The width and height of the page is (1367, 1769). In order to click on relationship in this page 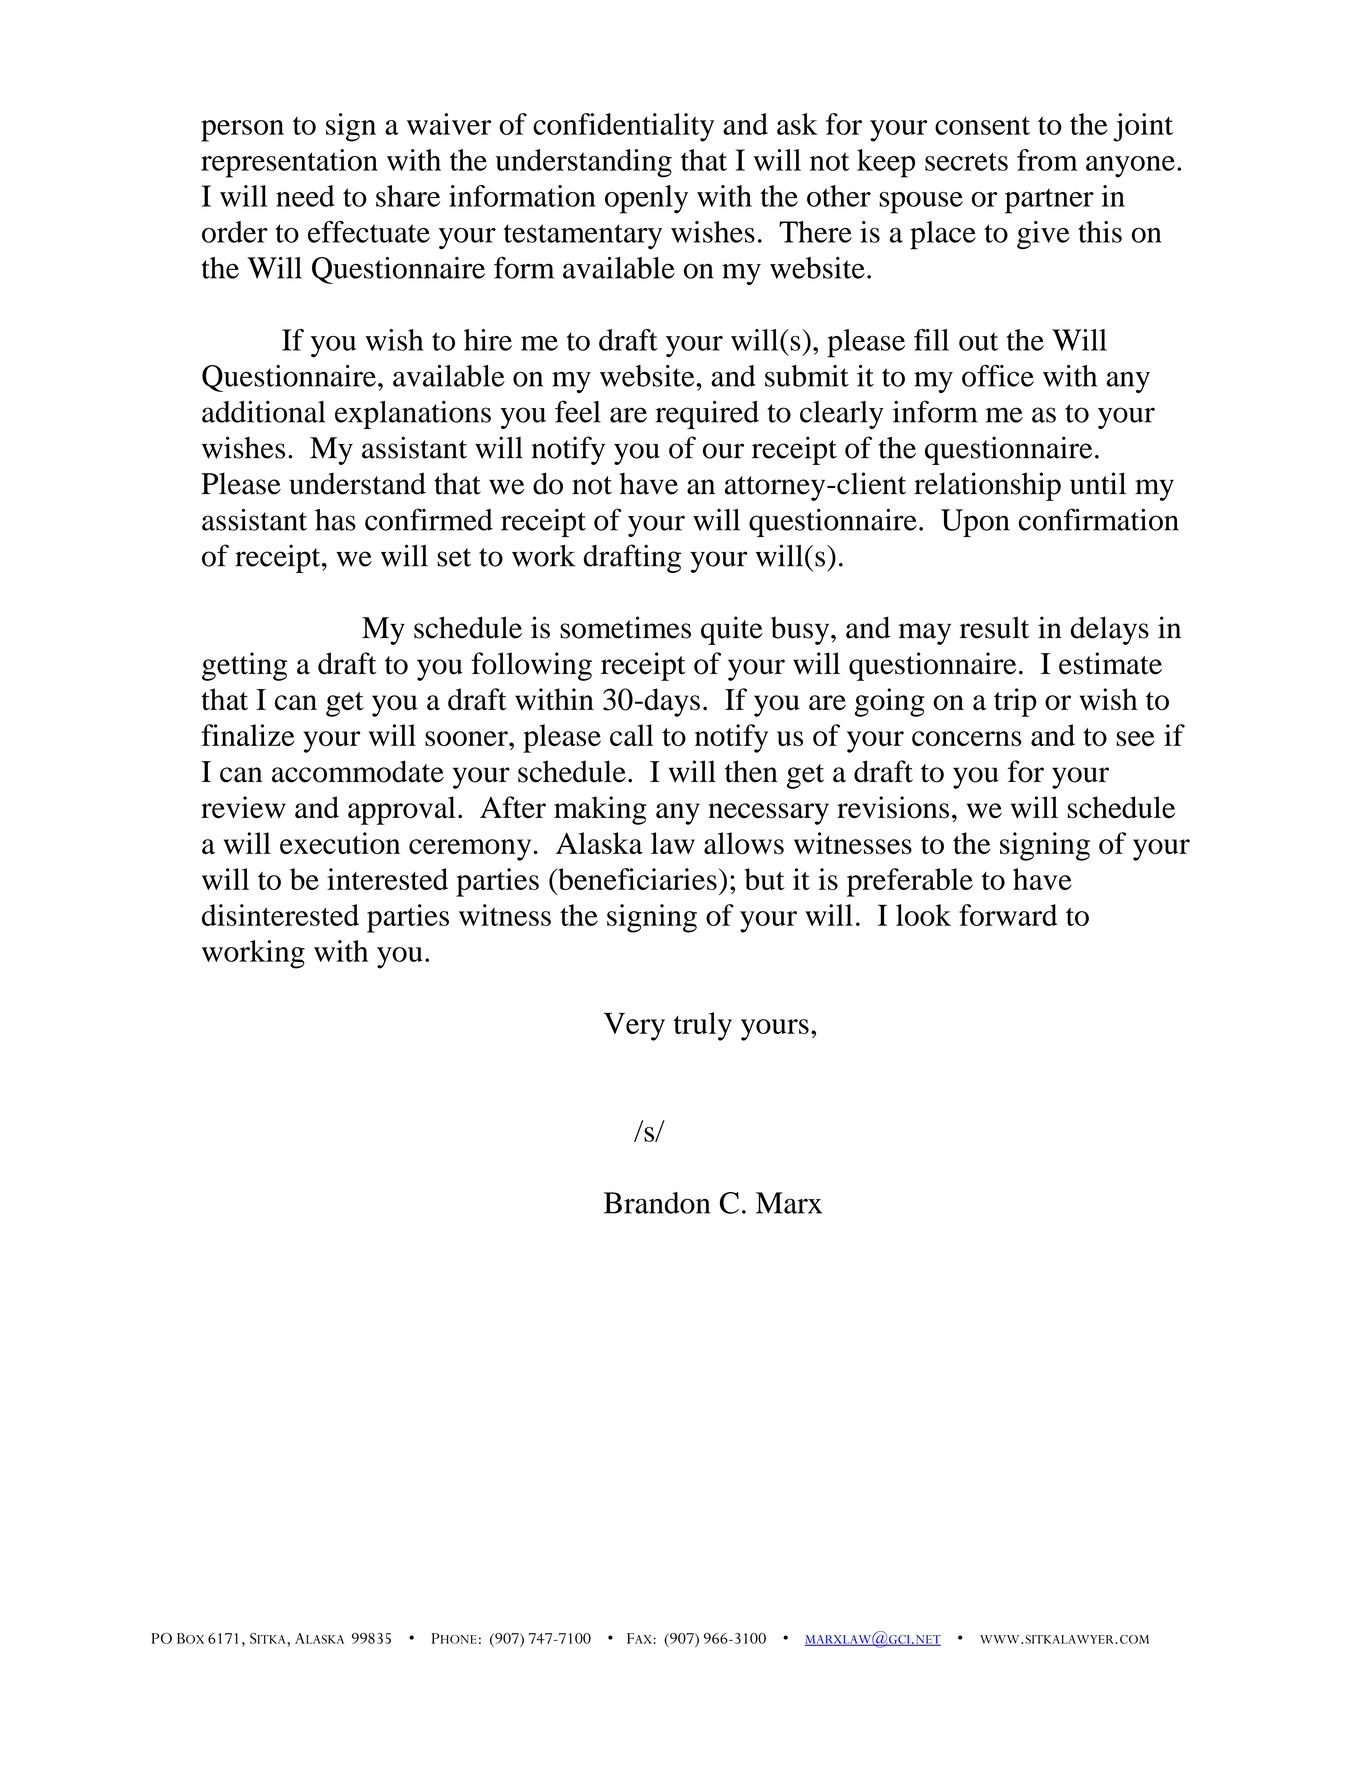, I will do `click(987, 486)`.
